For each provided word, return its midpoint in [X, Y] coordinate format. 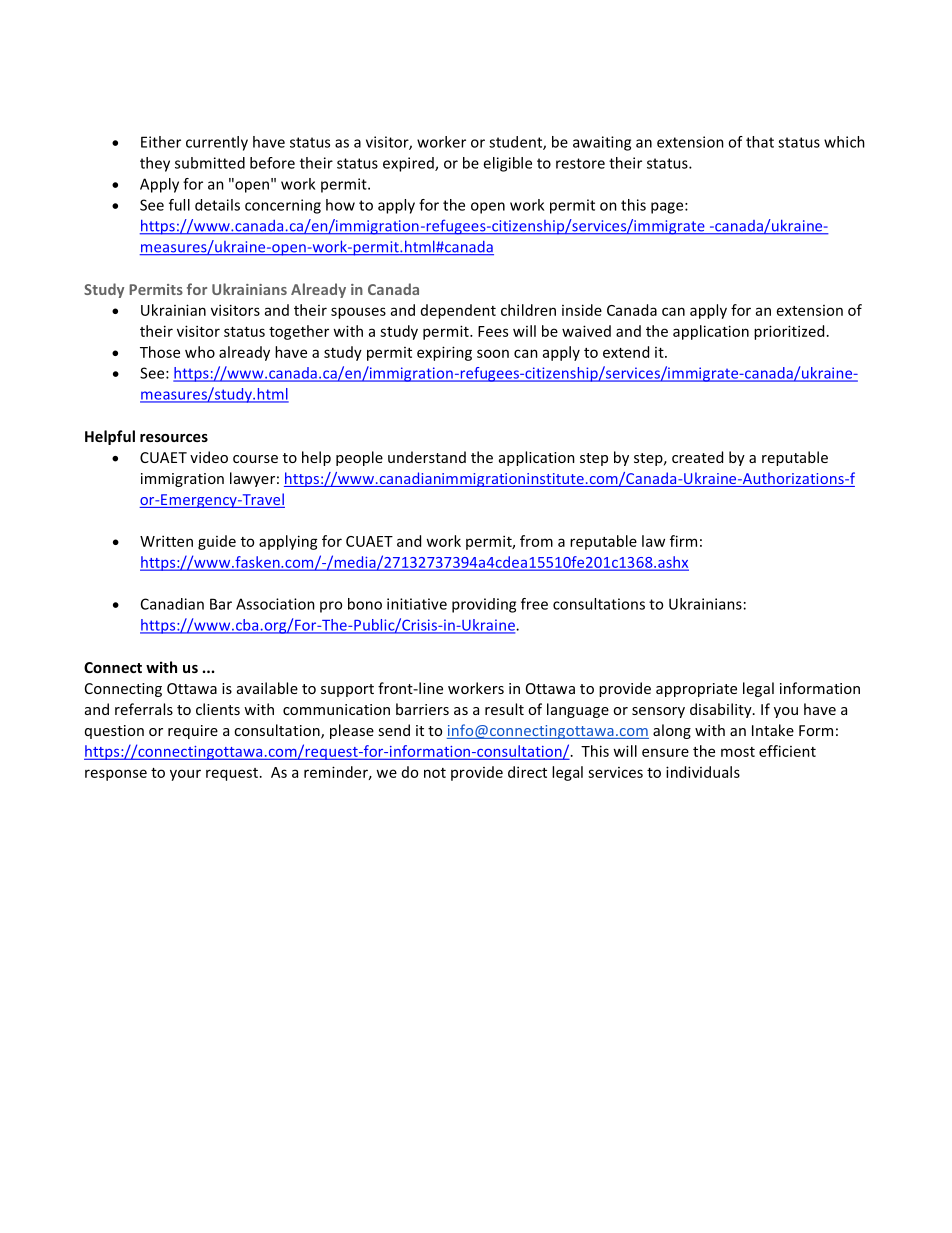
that [760, 142]
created [697, 457]
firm [683, 541]
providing [484, 605]
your [185, 775]
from [536, 541]
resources [174, 438]
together [299, 332]
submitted [210, 163]
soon [493, 353]
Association [275, 604]
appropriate [696, 690]
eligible [507, 164]
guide [217, 542]
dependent [458, 311]
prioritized [789, 332]
